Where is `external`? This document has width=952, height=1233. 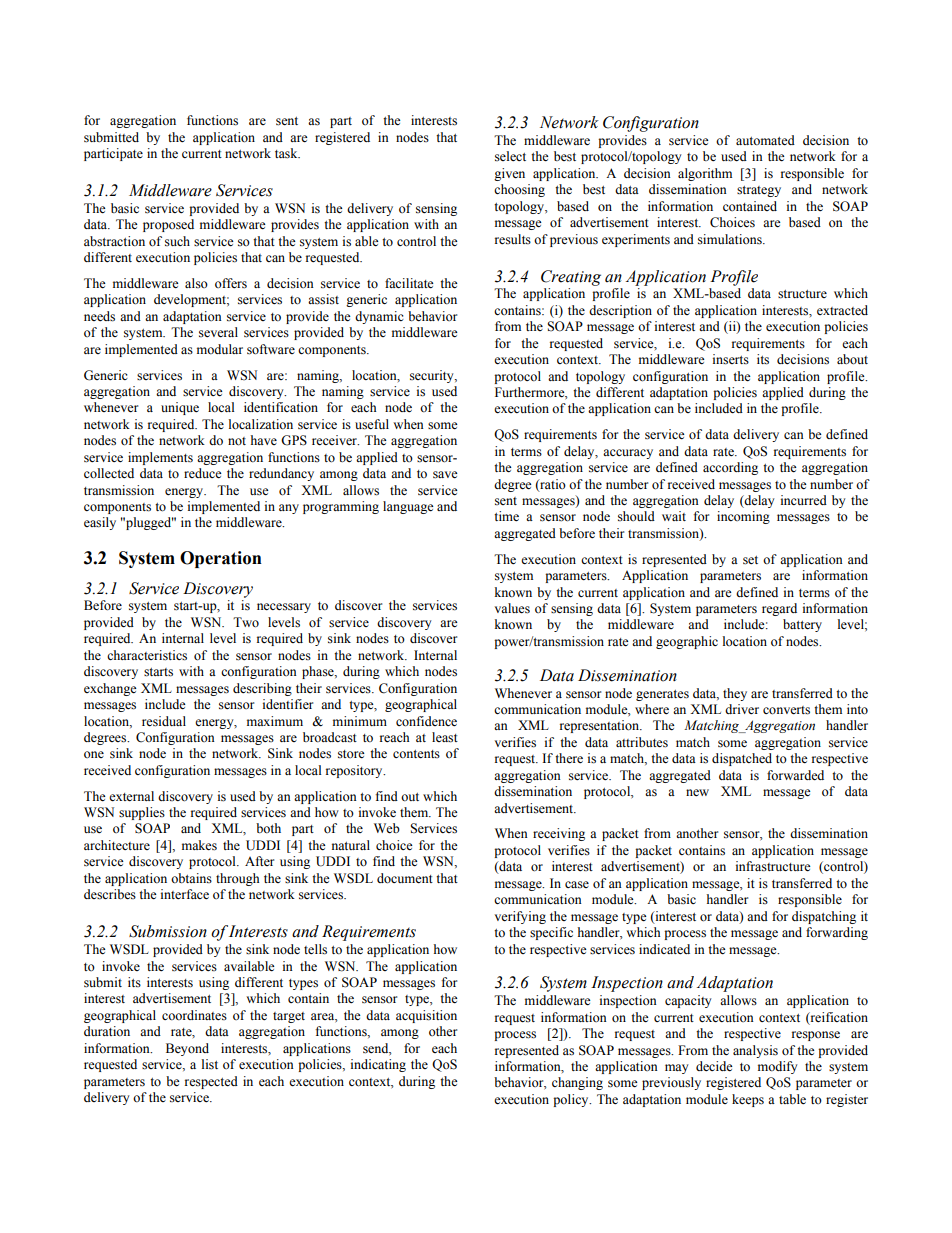 external is located at coordinates (131, 796).
